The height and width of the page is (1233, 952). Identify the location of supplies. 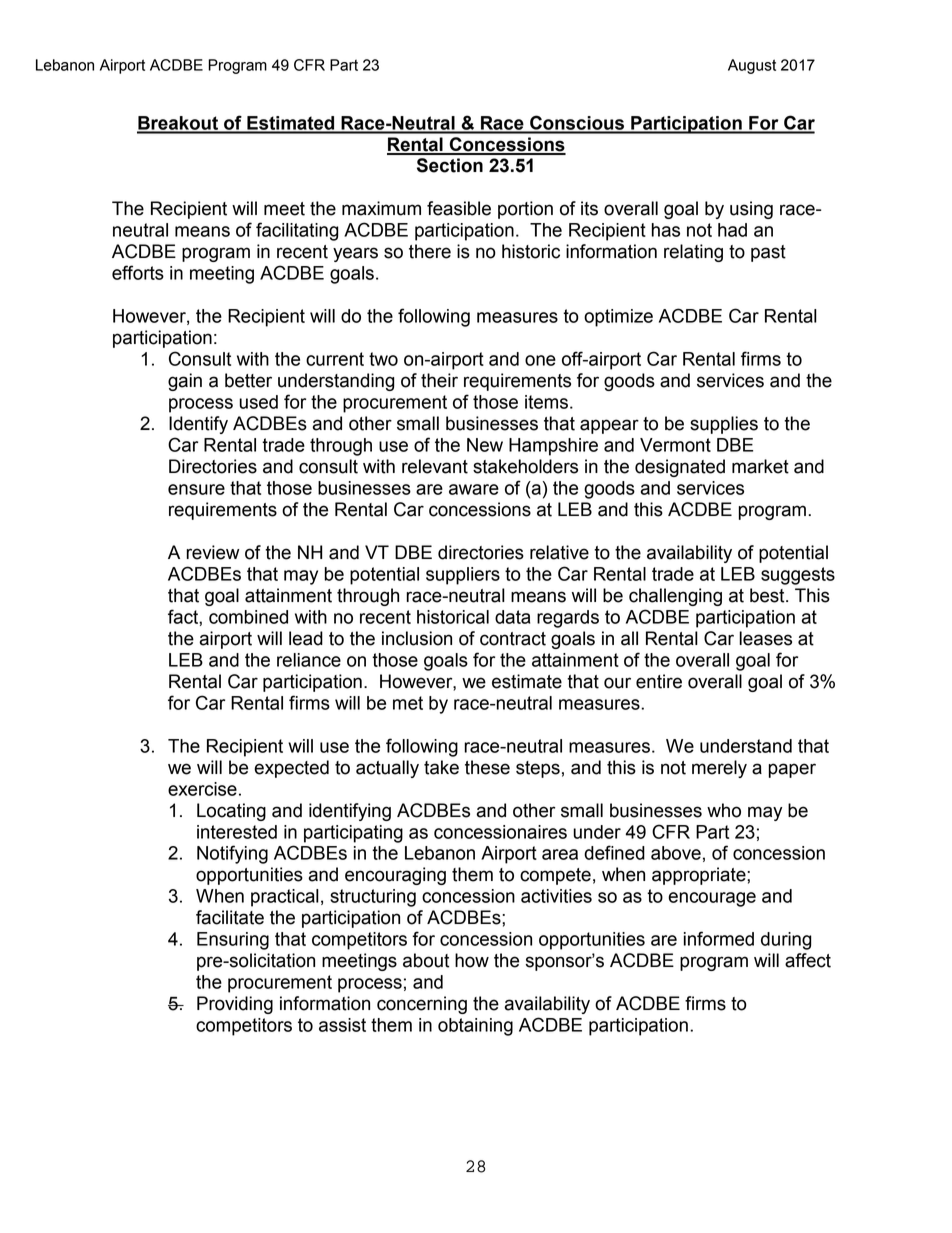
(724, 425).
